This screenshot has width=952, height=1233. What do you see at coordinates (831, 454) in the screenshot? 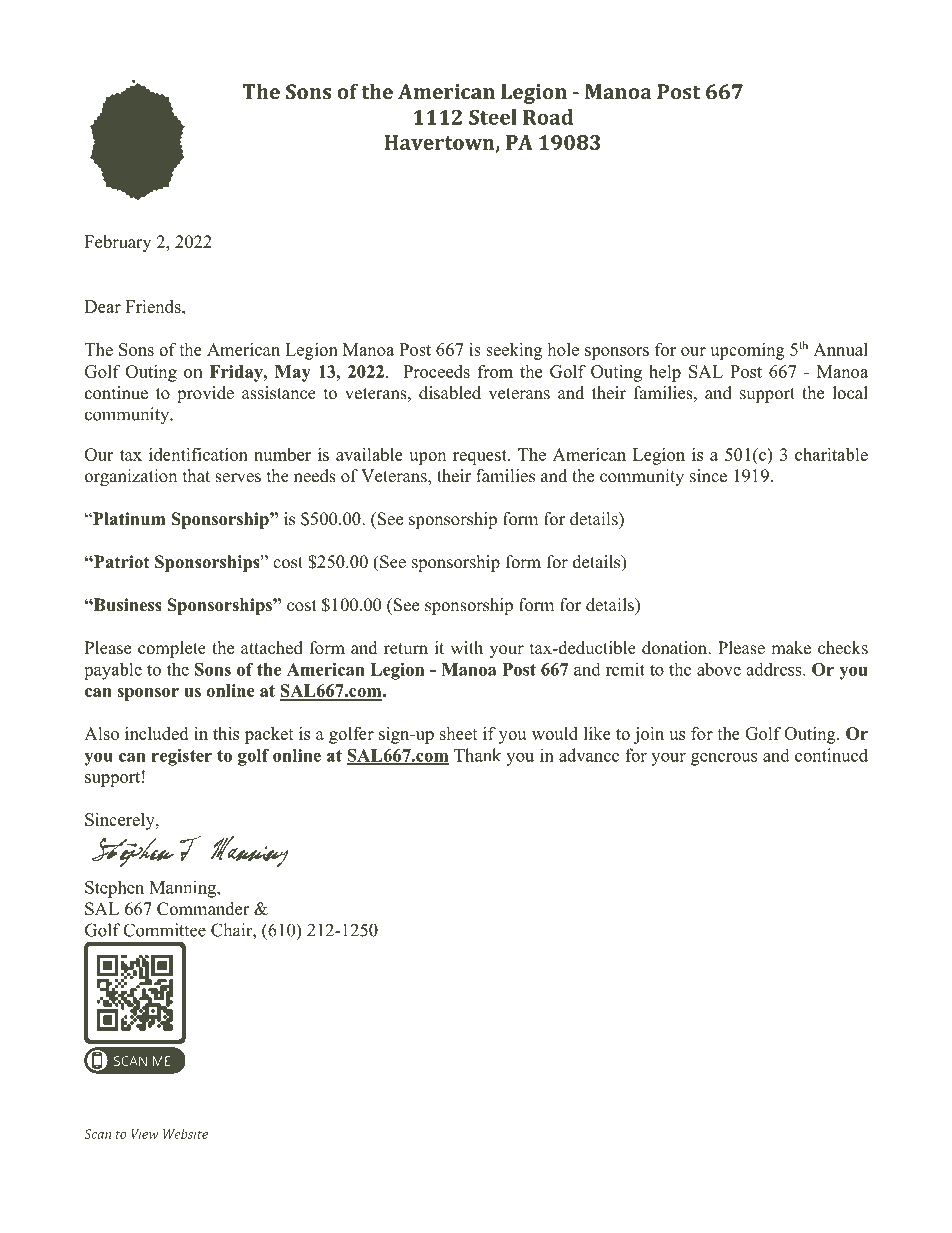
I see `charitable` at bounding box center [831, 454].
